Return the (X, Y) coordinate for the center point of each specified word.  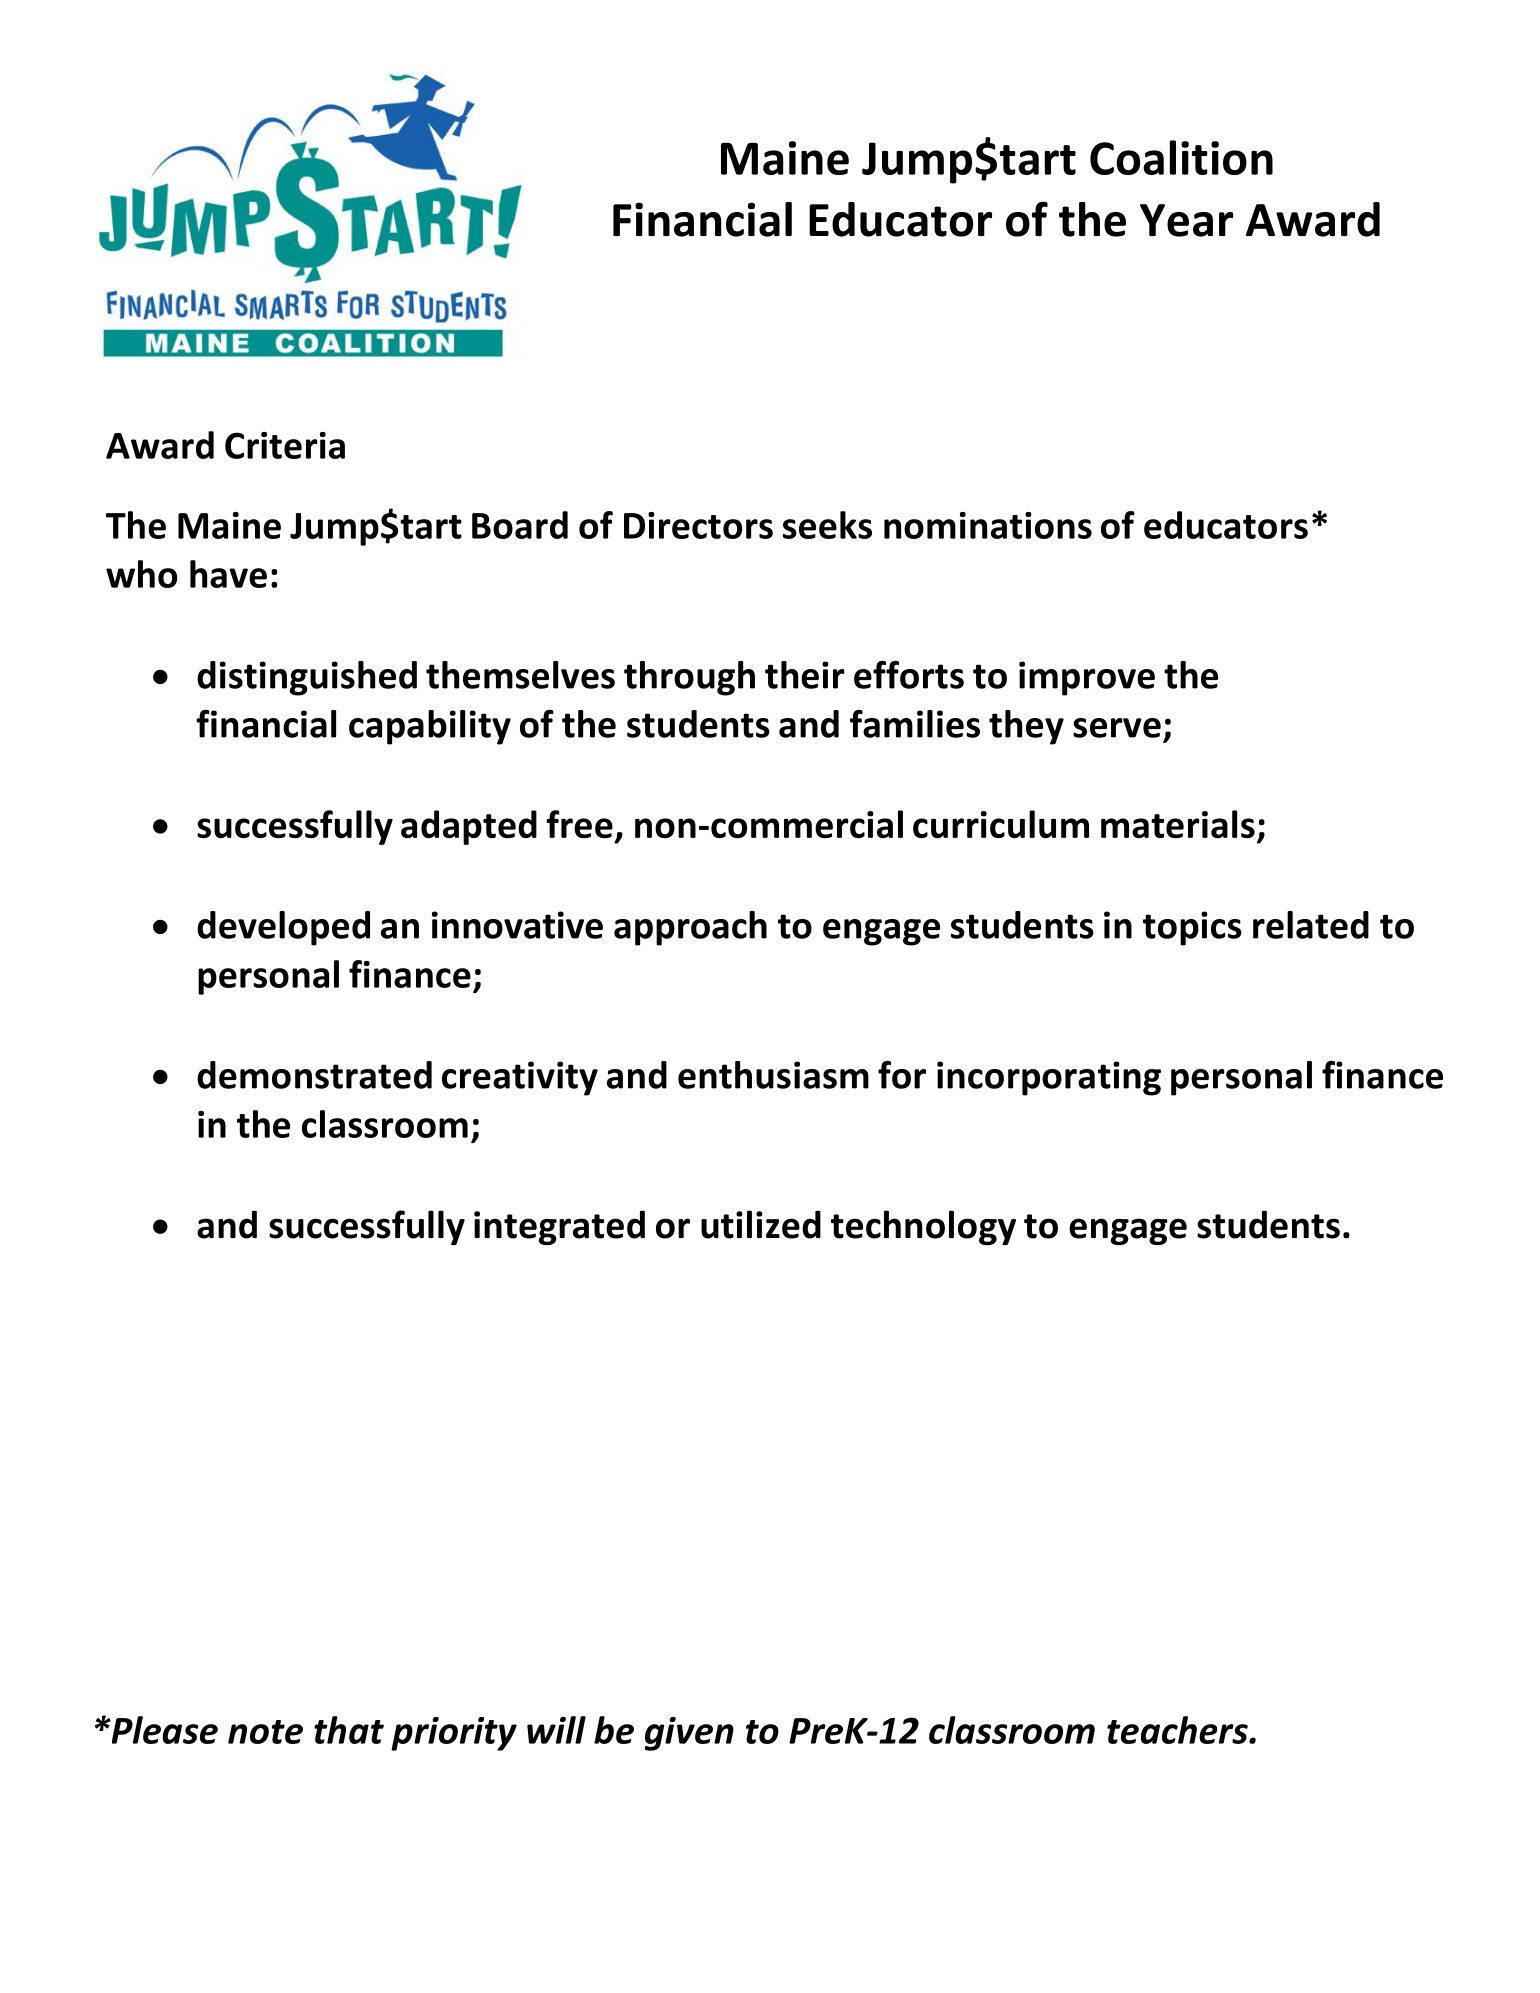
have (228, 574)
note (265, 1732)
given (689, 1734)
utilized (761, 1224)
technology (923, 1227)
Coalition (1181, 157)
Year (1186, 220)
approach (690, 928)
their (805, 675)
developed (283, 928)
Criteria (285, 445)
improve (1087, 678)
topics (1192, 928)
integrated (559, 1227)
